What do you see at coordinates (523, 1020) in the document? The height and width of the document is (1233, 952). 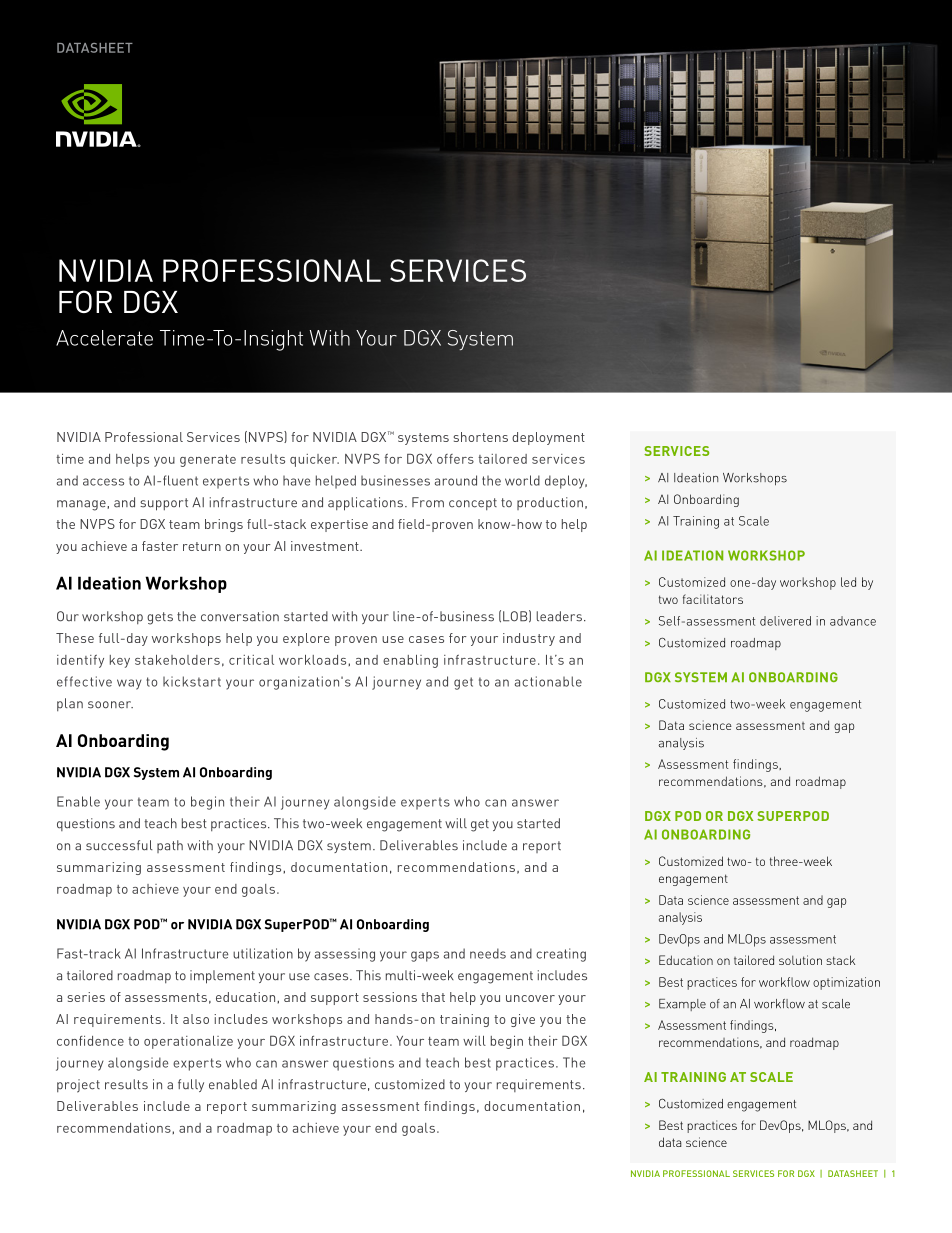 I see `give` at bounding box center [523, 1020].
